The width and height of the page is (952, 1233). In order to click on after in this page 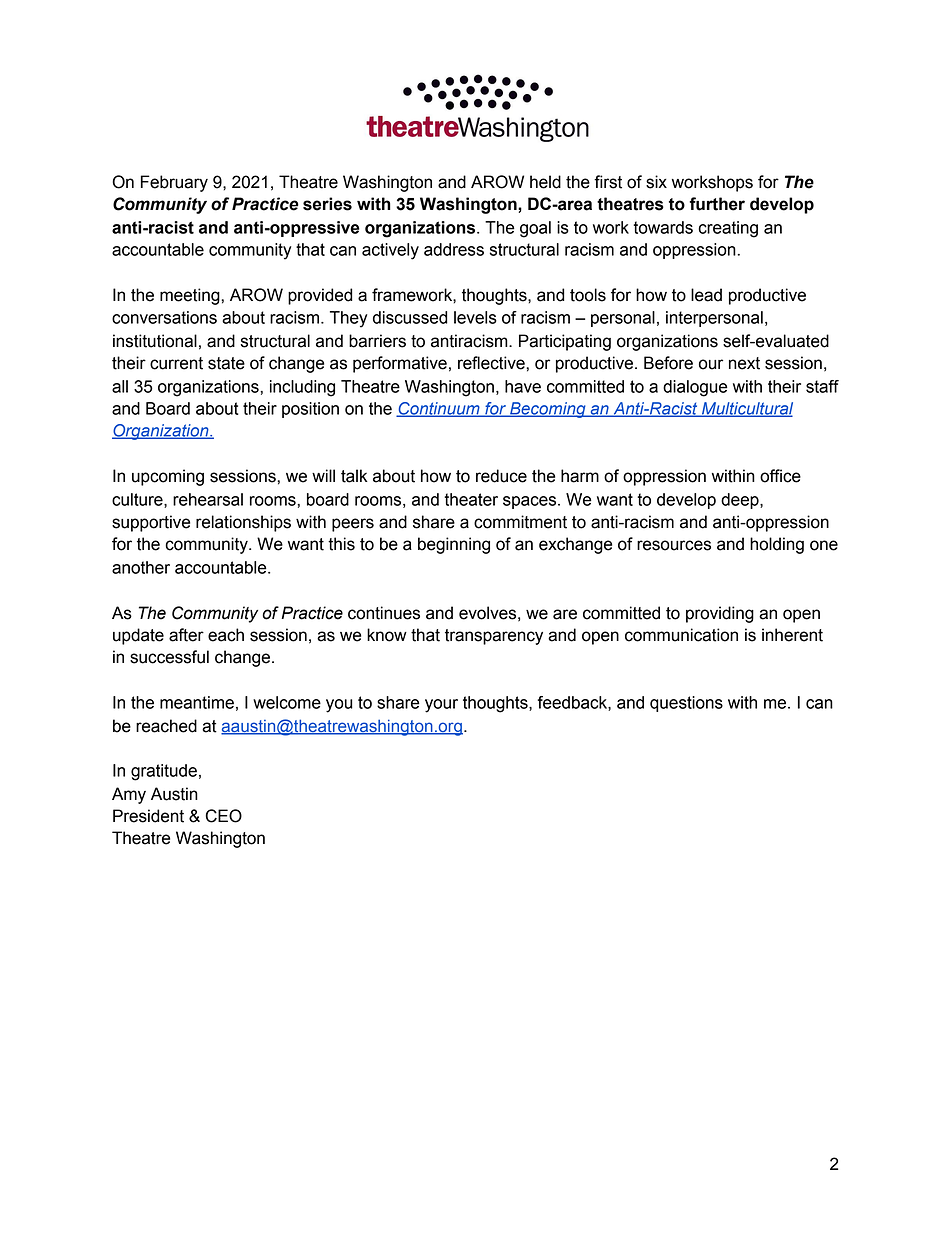, I will do `click(186, 635)`.
